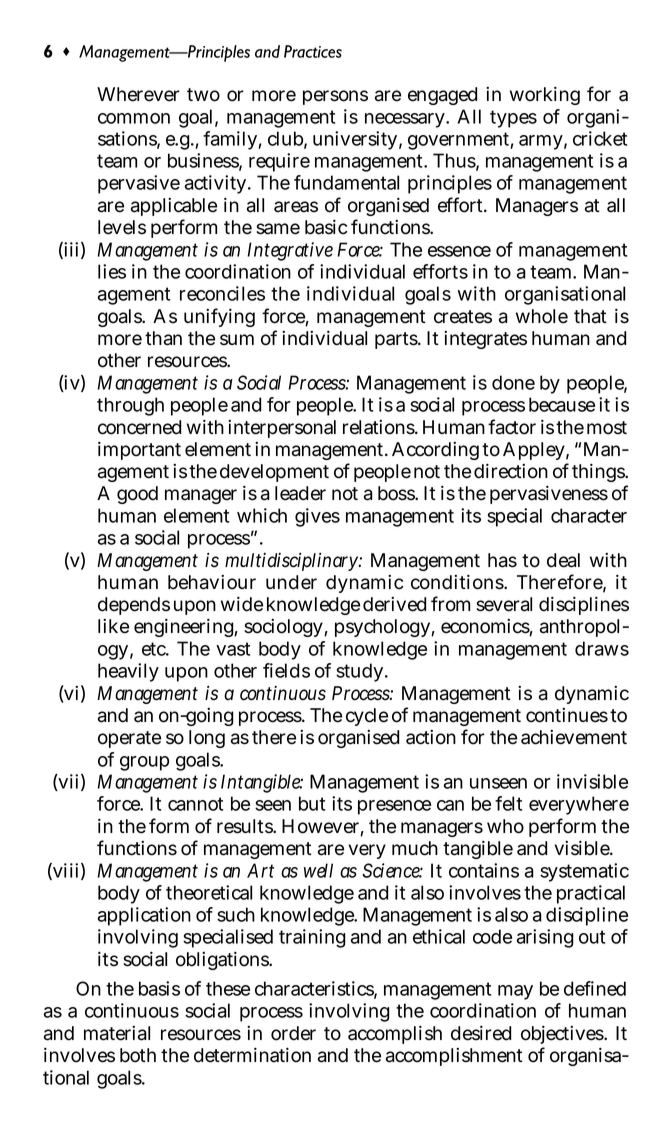 The width and height of the screenshot is (671, 1125). I want to click on two, so click(203, 95).
